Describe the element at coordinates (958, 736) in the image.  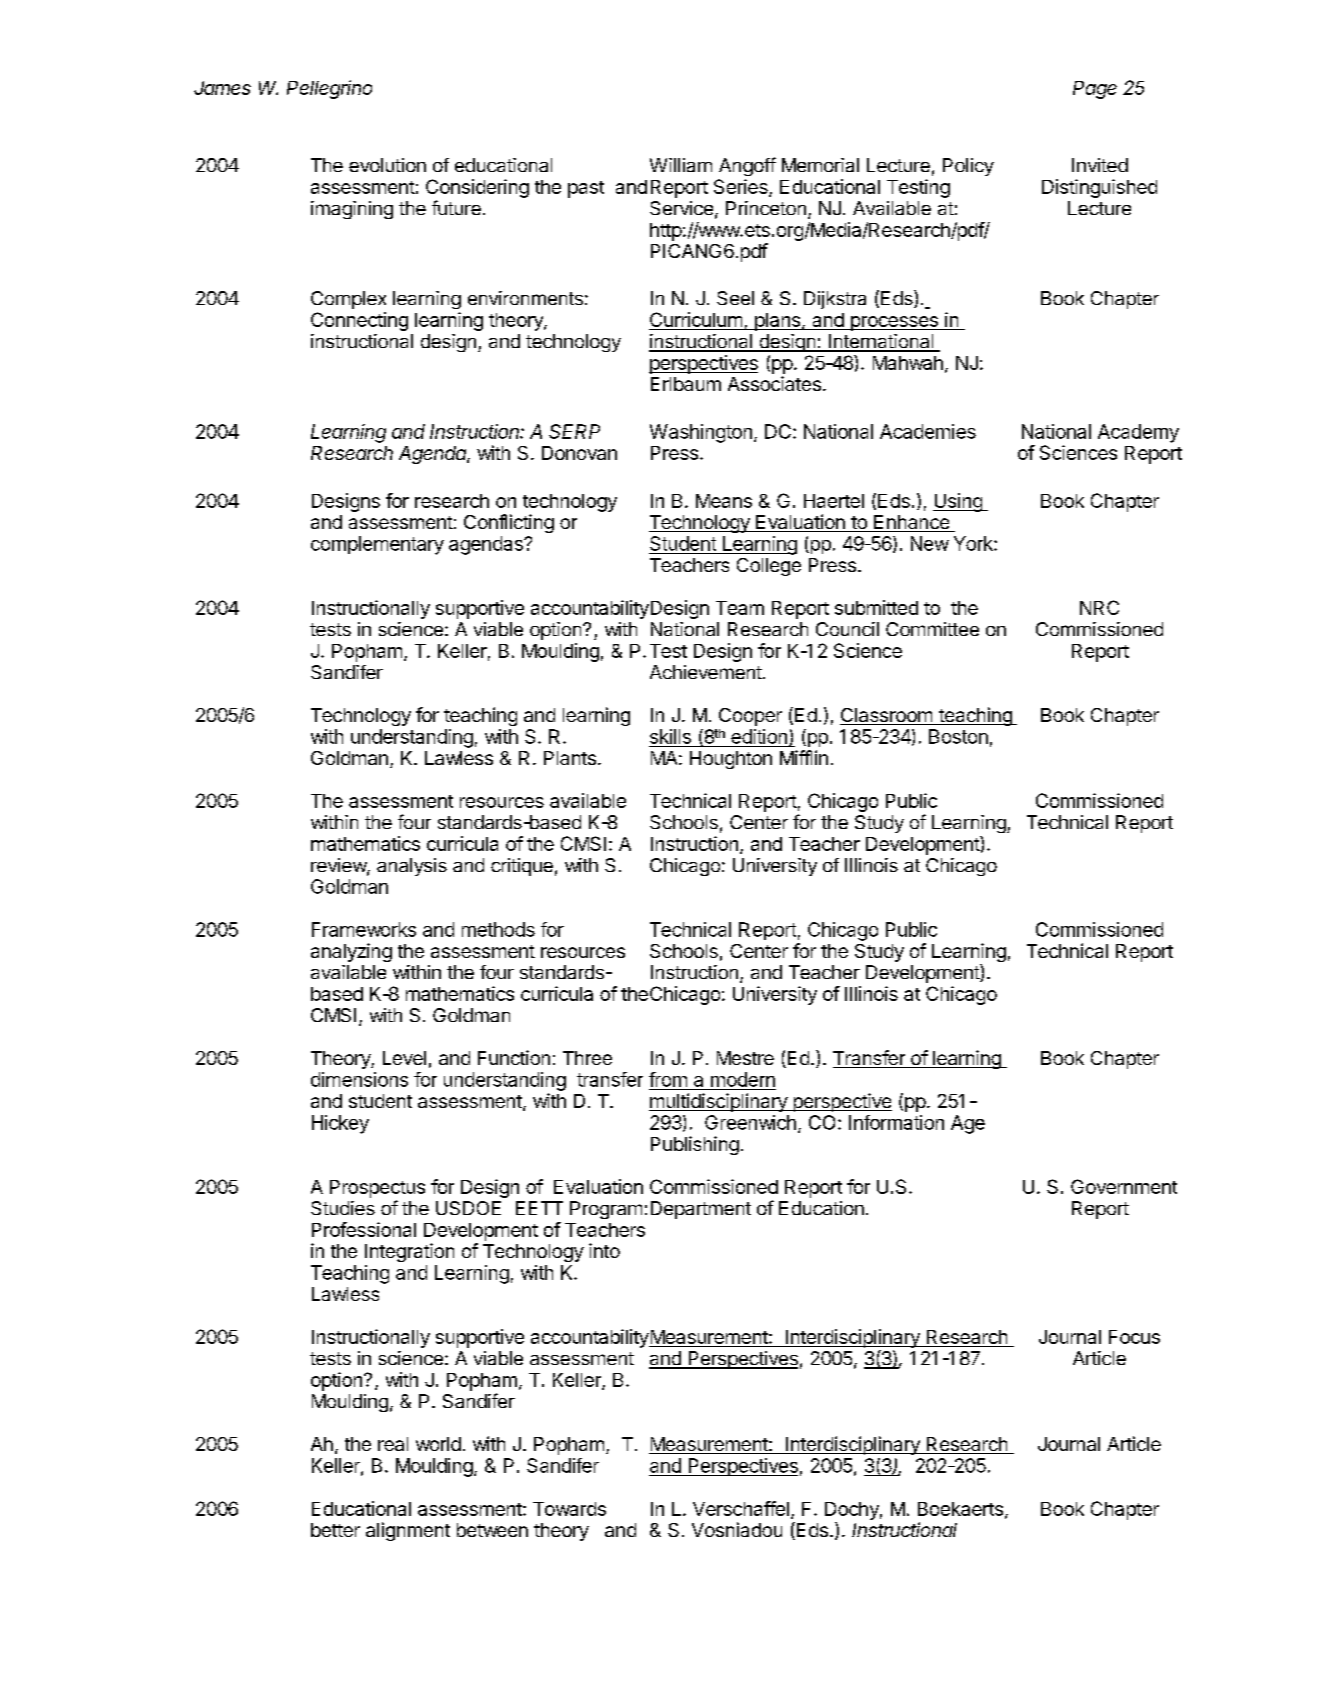
I see `Boston` at that location.
